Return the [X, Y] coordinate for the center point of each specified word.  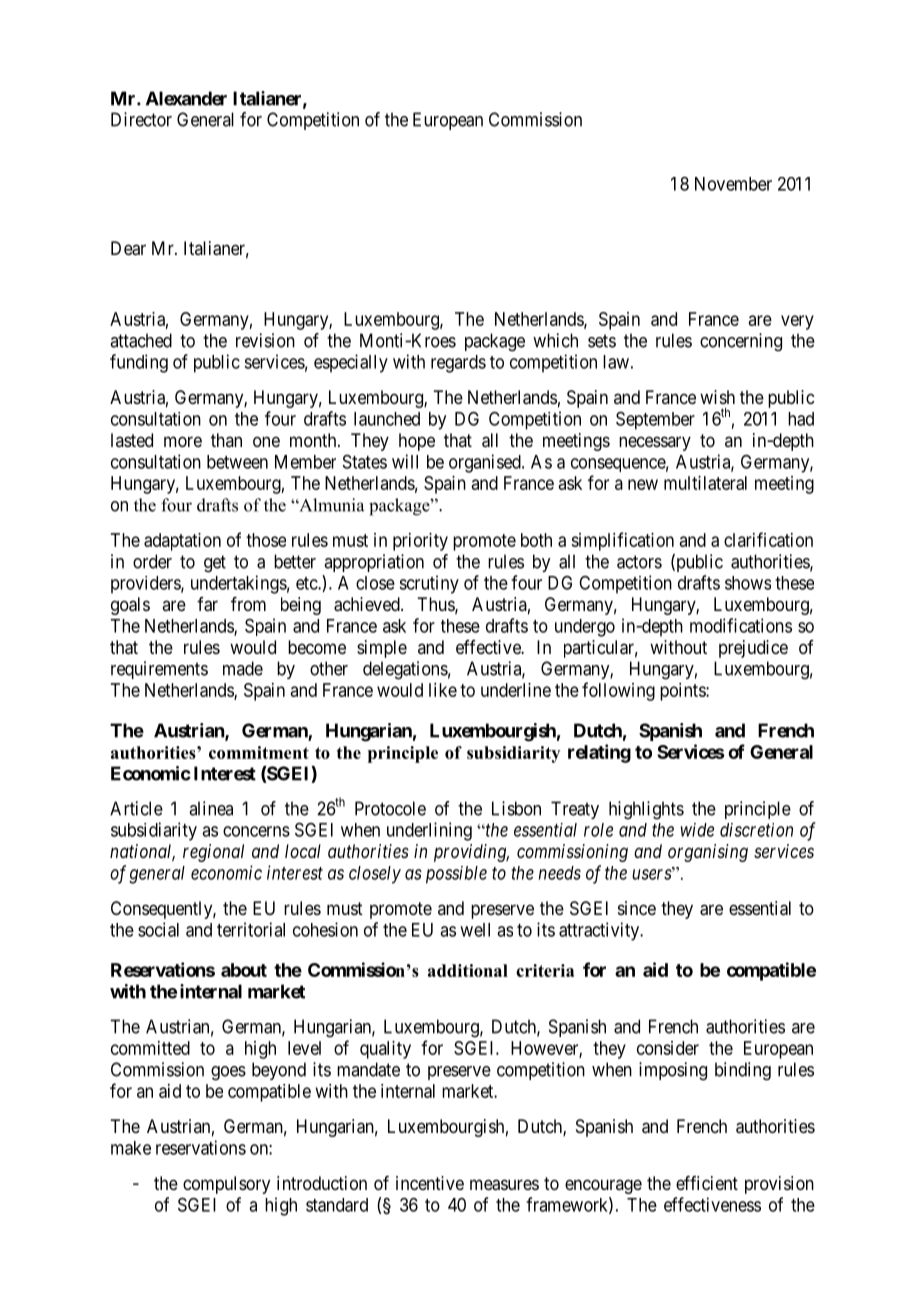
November [733, 184]
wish [717, 397]
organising [708, 853]
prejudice [753, 649]
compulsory [226, 1185]
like [443, 690]
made [243, 668]
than [226, 440]
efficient [707, 1183]
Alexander [186, 98]
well [475, 930]
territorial [251, 929]
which [555, 340]
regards [458, 364]
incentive [430, 1183]
